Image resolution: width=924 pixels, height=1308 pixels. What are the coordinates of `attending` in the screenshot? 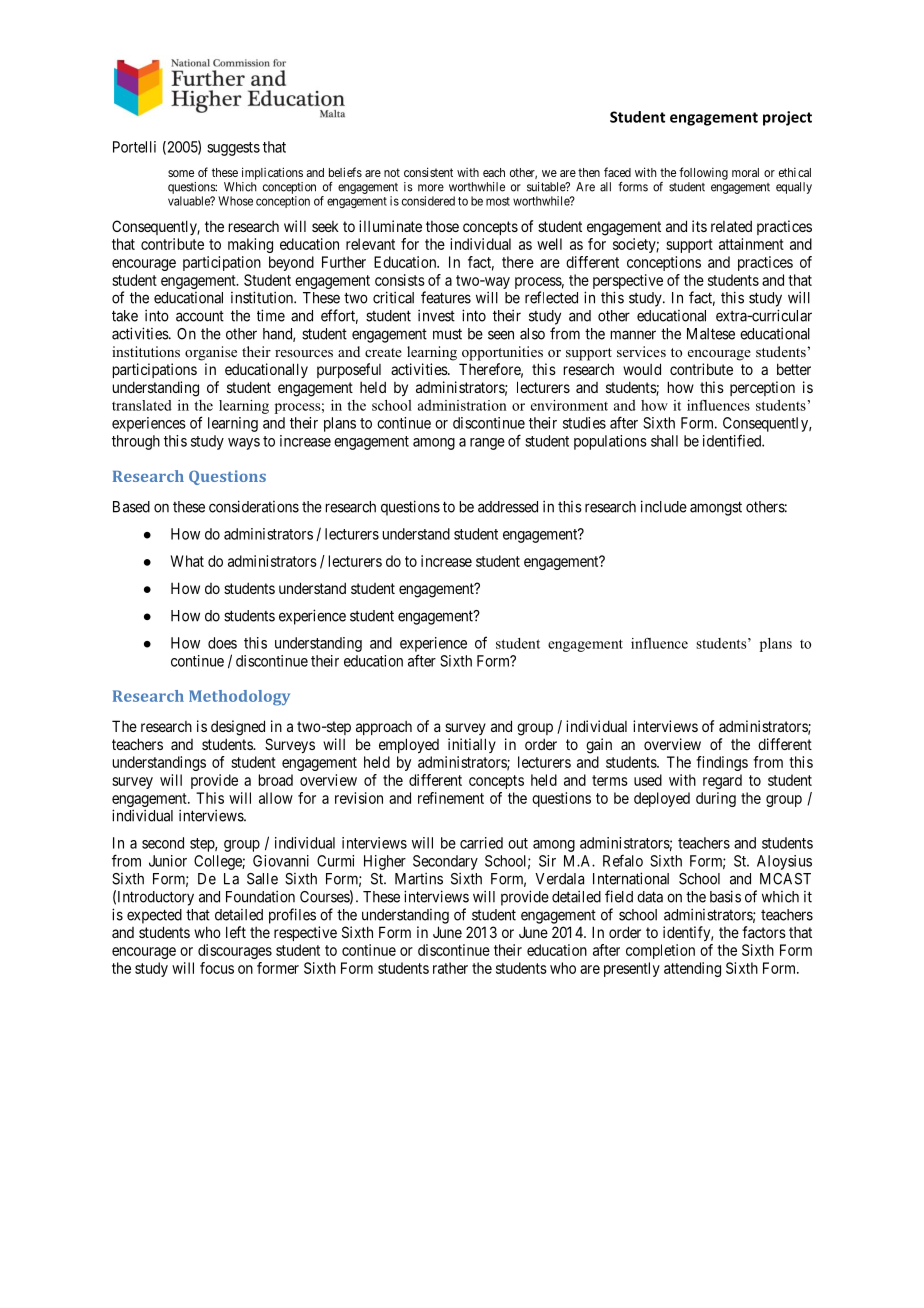 It's located at (692, 969).
